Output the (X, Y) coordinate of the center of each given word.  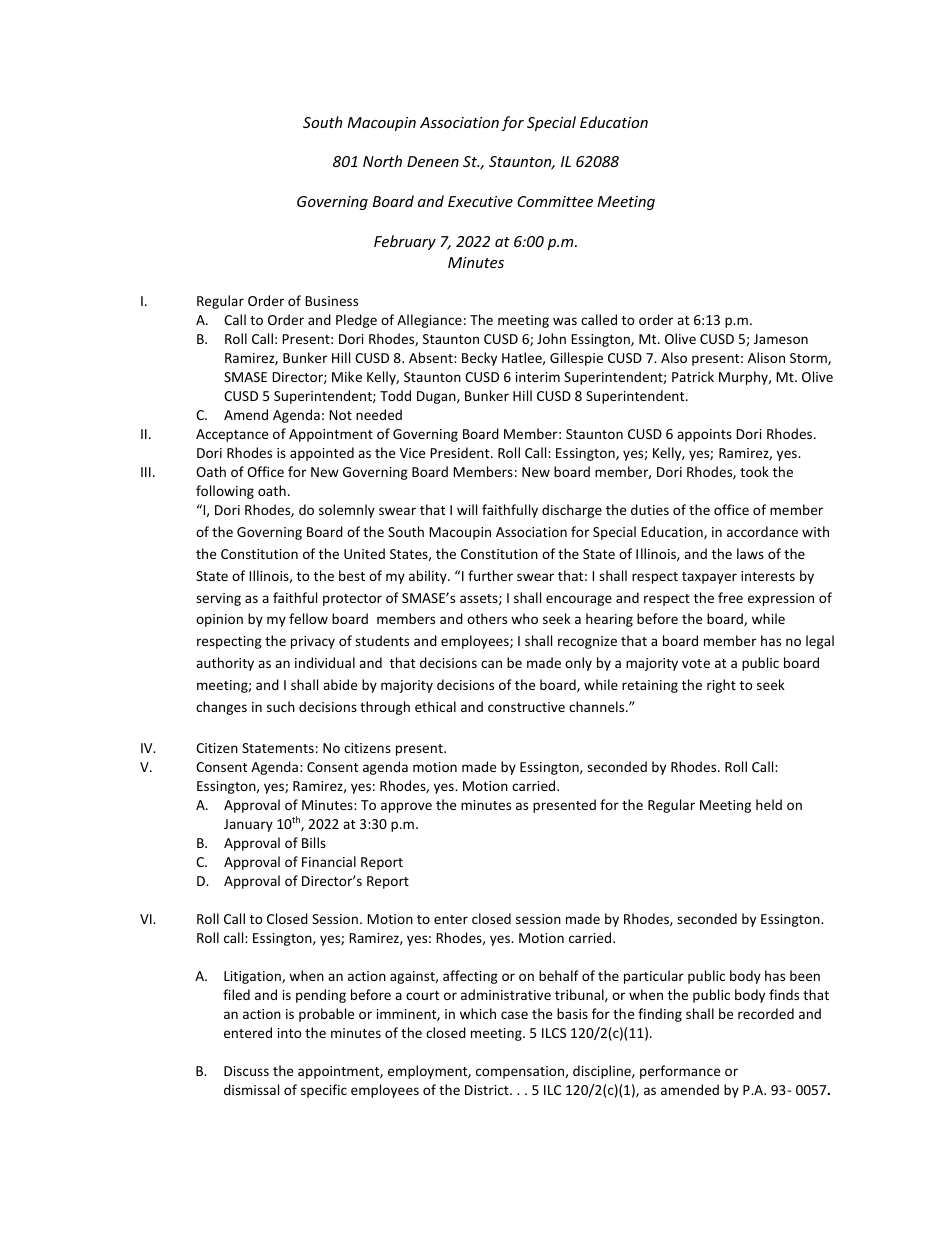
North (382, 161)
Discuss (246, 1071)
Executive (480, 201)
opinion (219, 620)
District (488, 1090)
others (487, 618)
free (730, 597)
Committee (555, 201)
